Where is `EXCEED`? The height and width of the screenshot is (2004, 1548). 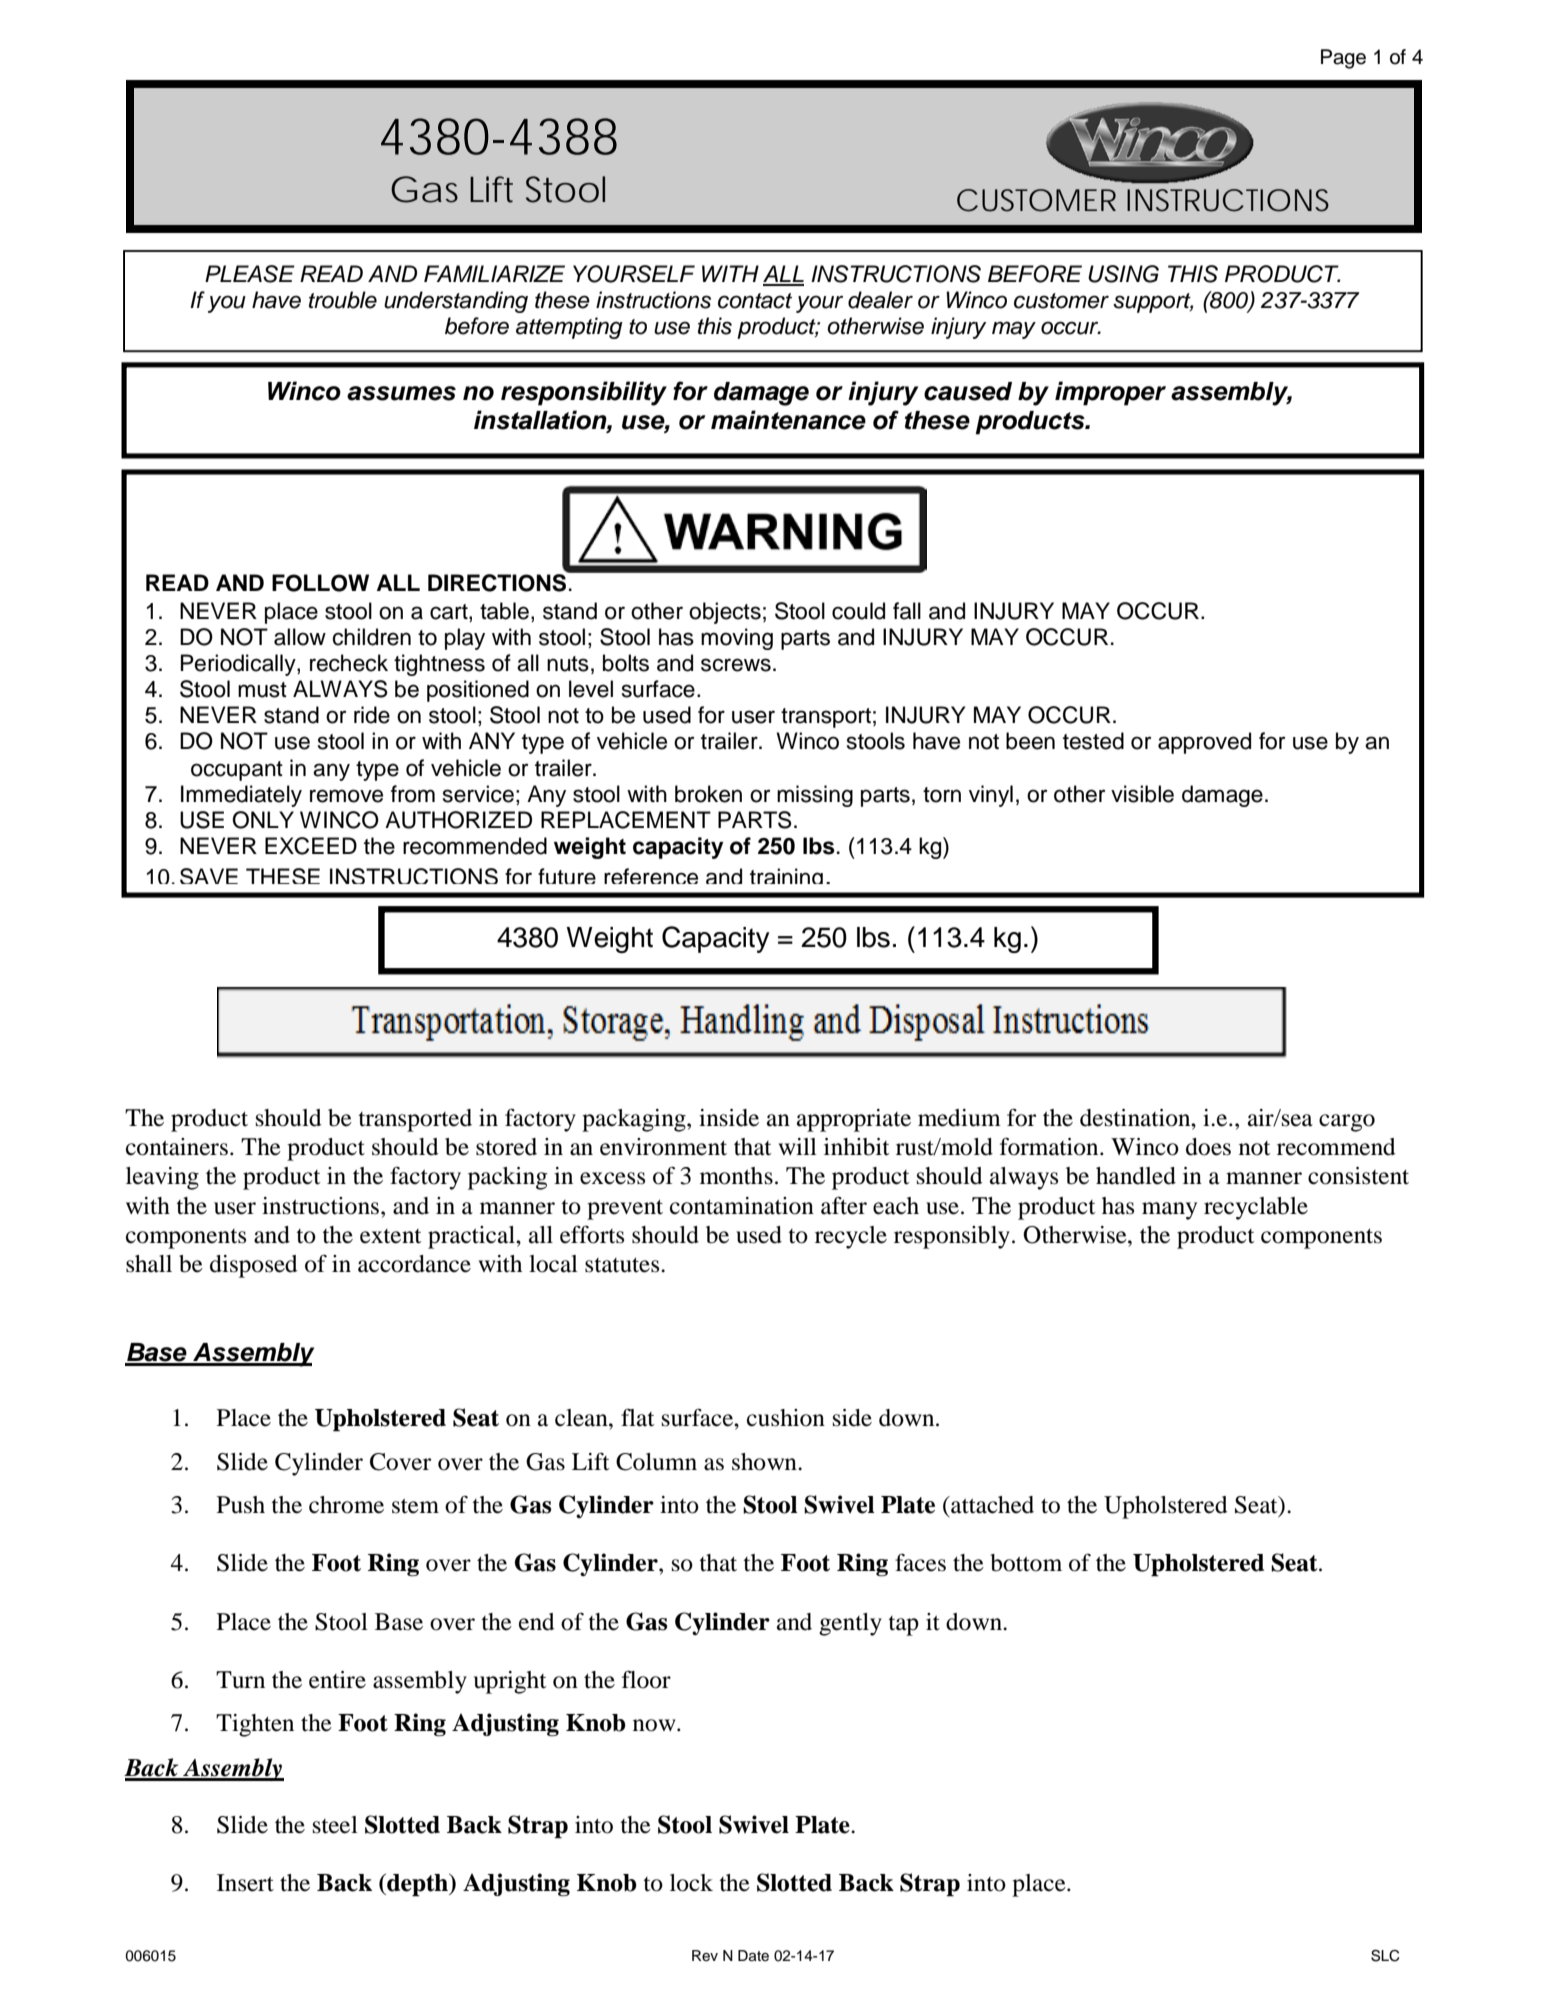 EXCEED is located at coordinates (311, 846).
